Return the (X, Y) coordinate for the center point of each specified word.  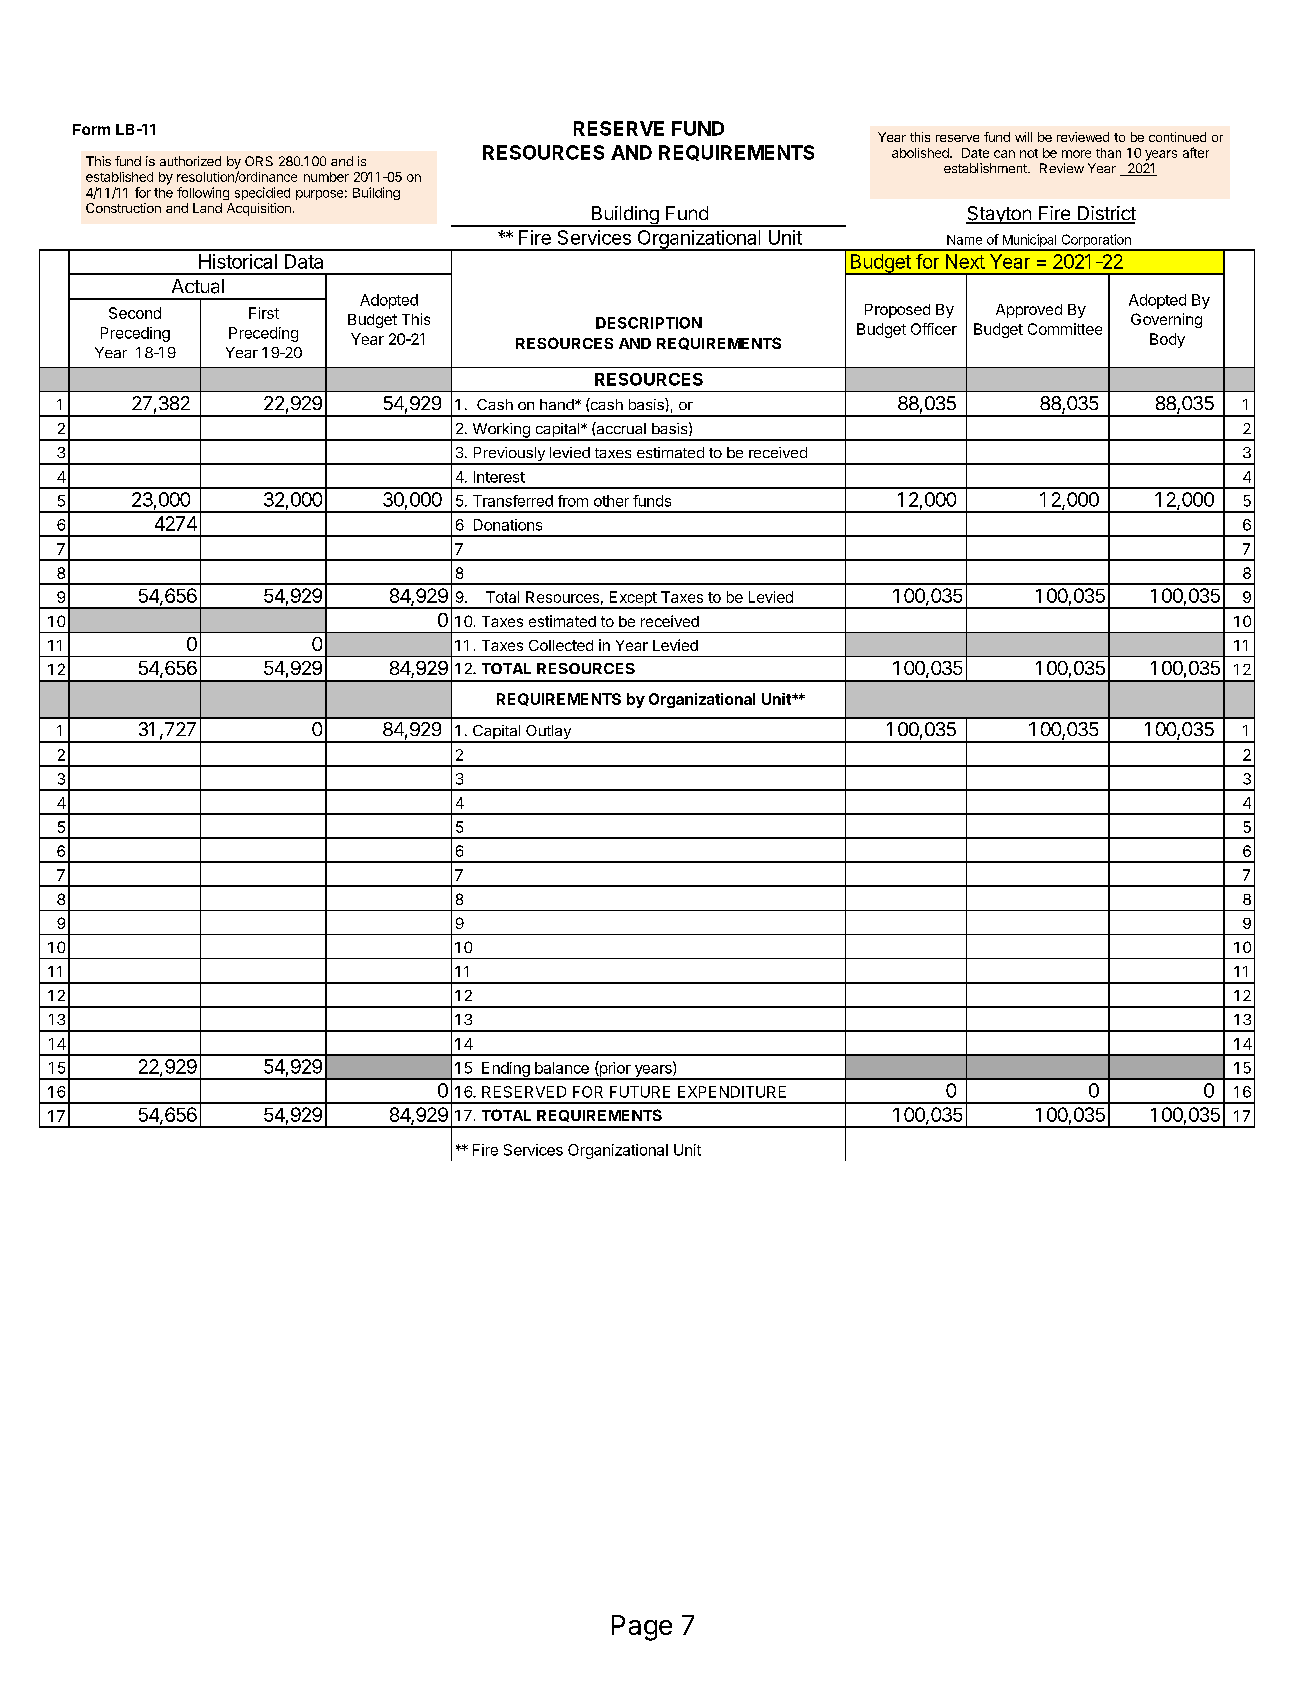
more (1076, 154)
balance (562, 1068)
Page (642, 1628)
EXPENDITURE (732, 1092)
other (611, 501)
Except (633, 600)
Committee (1065, 329)
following (203, 193)
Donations (508, 525)
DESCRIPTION (649, 323)
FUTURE (640, 1092)
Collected (561, 645)
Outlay (548, 733)
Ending (505, 1070)
